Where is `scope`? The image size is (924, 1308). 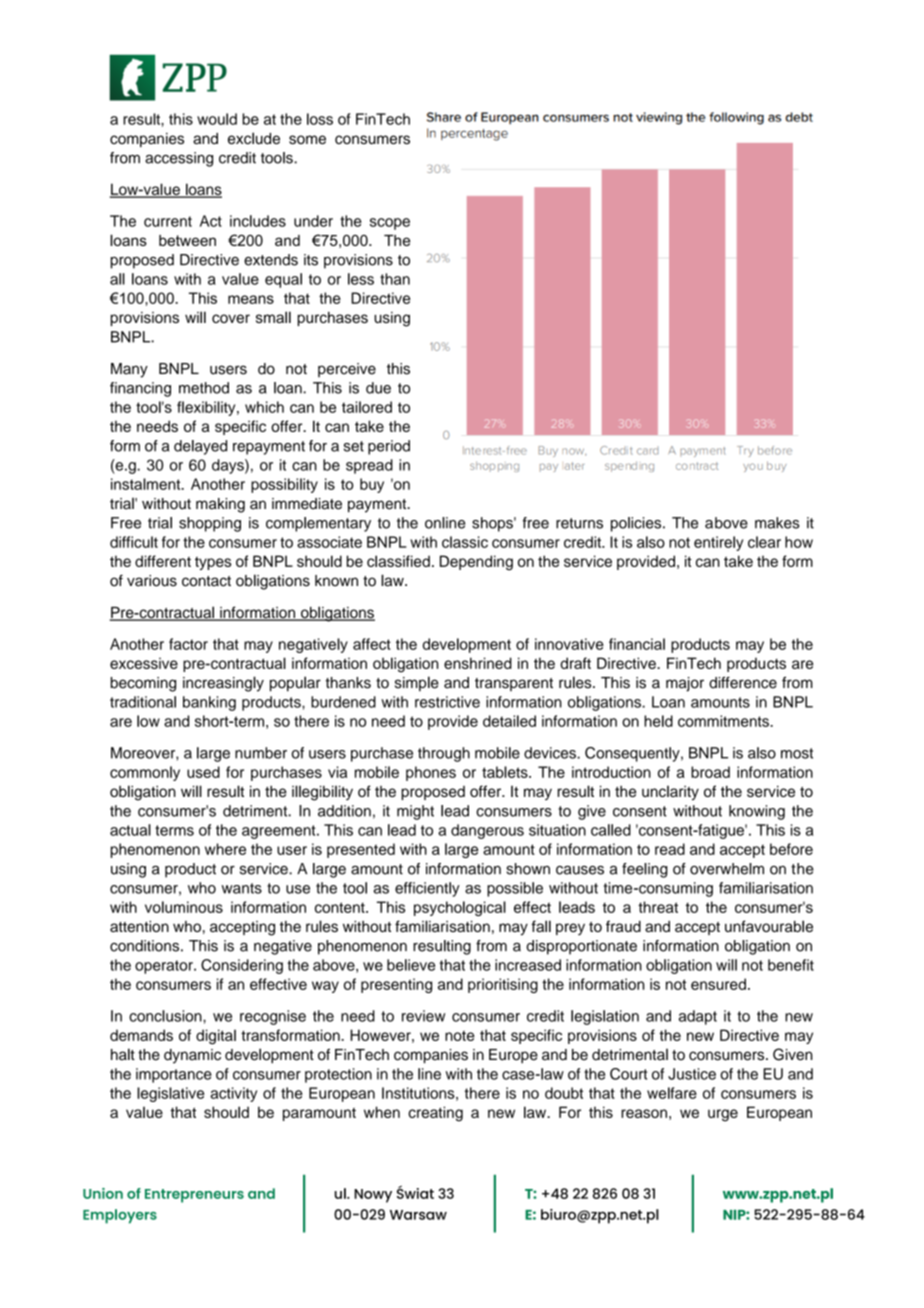
scope is located at coordinates (390, 224).
